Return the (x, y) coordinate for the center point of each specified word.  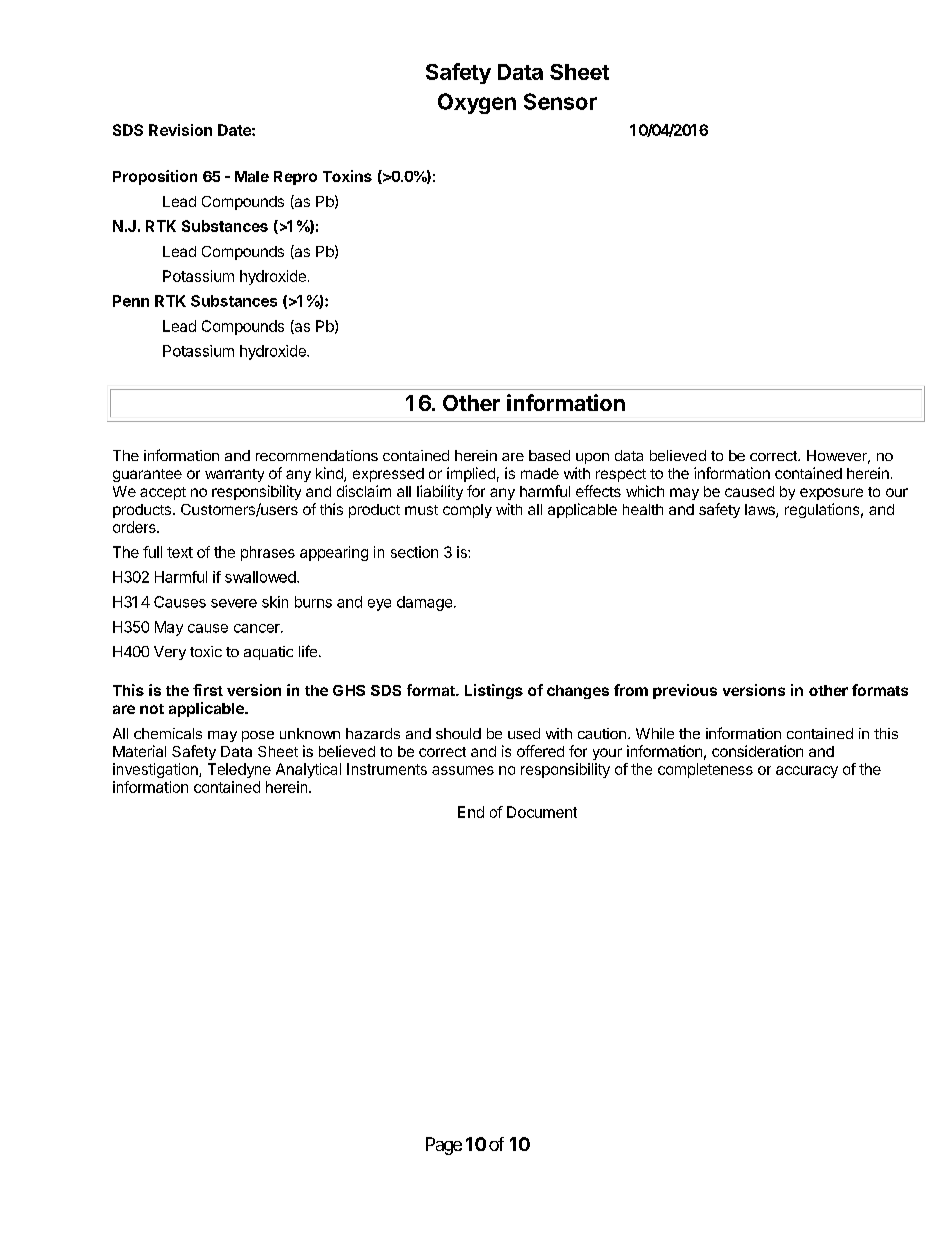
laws (761, 511)
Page (444, 1146)
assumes (463, 770)
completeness (705, 770)
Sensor (560, 101)
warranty (234, 475)
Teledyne (239, 770)
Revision (180, 130)
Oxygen (477, 103)
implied (471, 474)
